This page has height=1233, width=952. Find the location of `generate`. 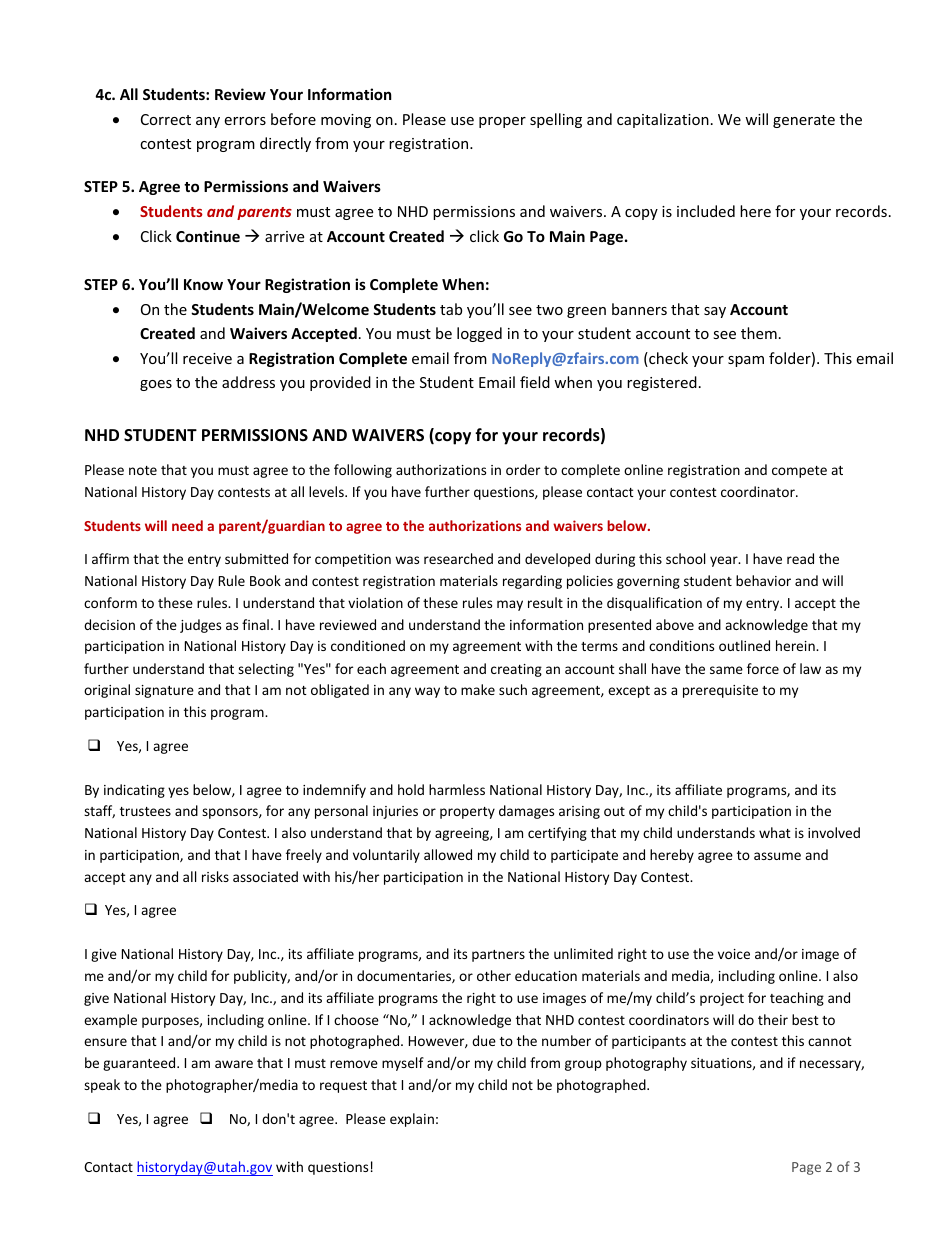

generate is located at coordinates (804, 121).
